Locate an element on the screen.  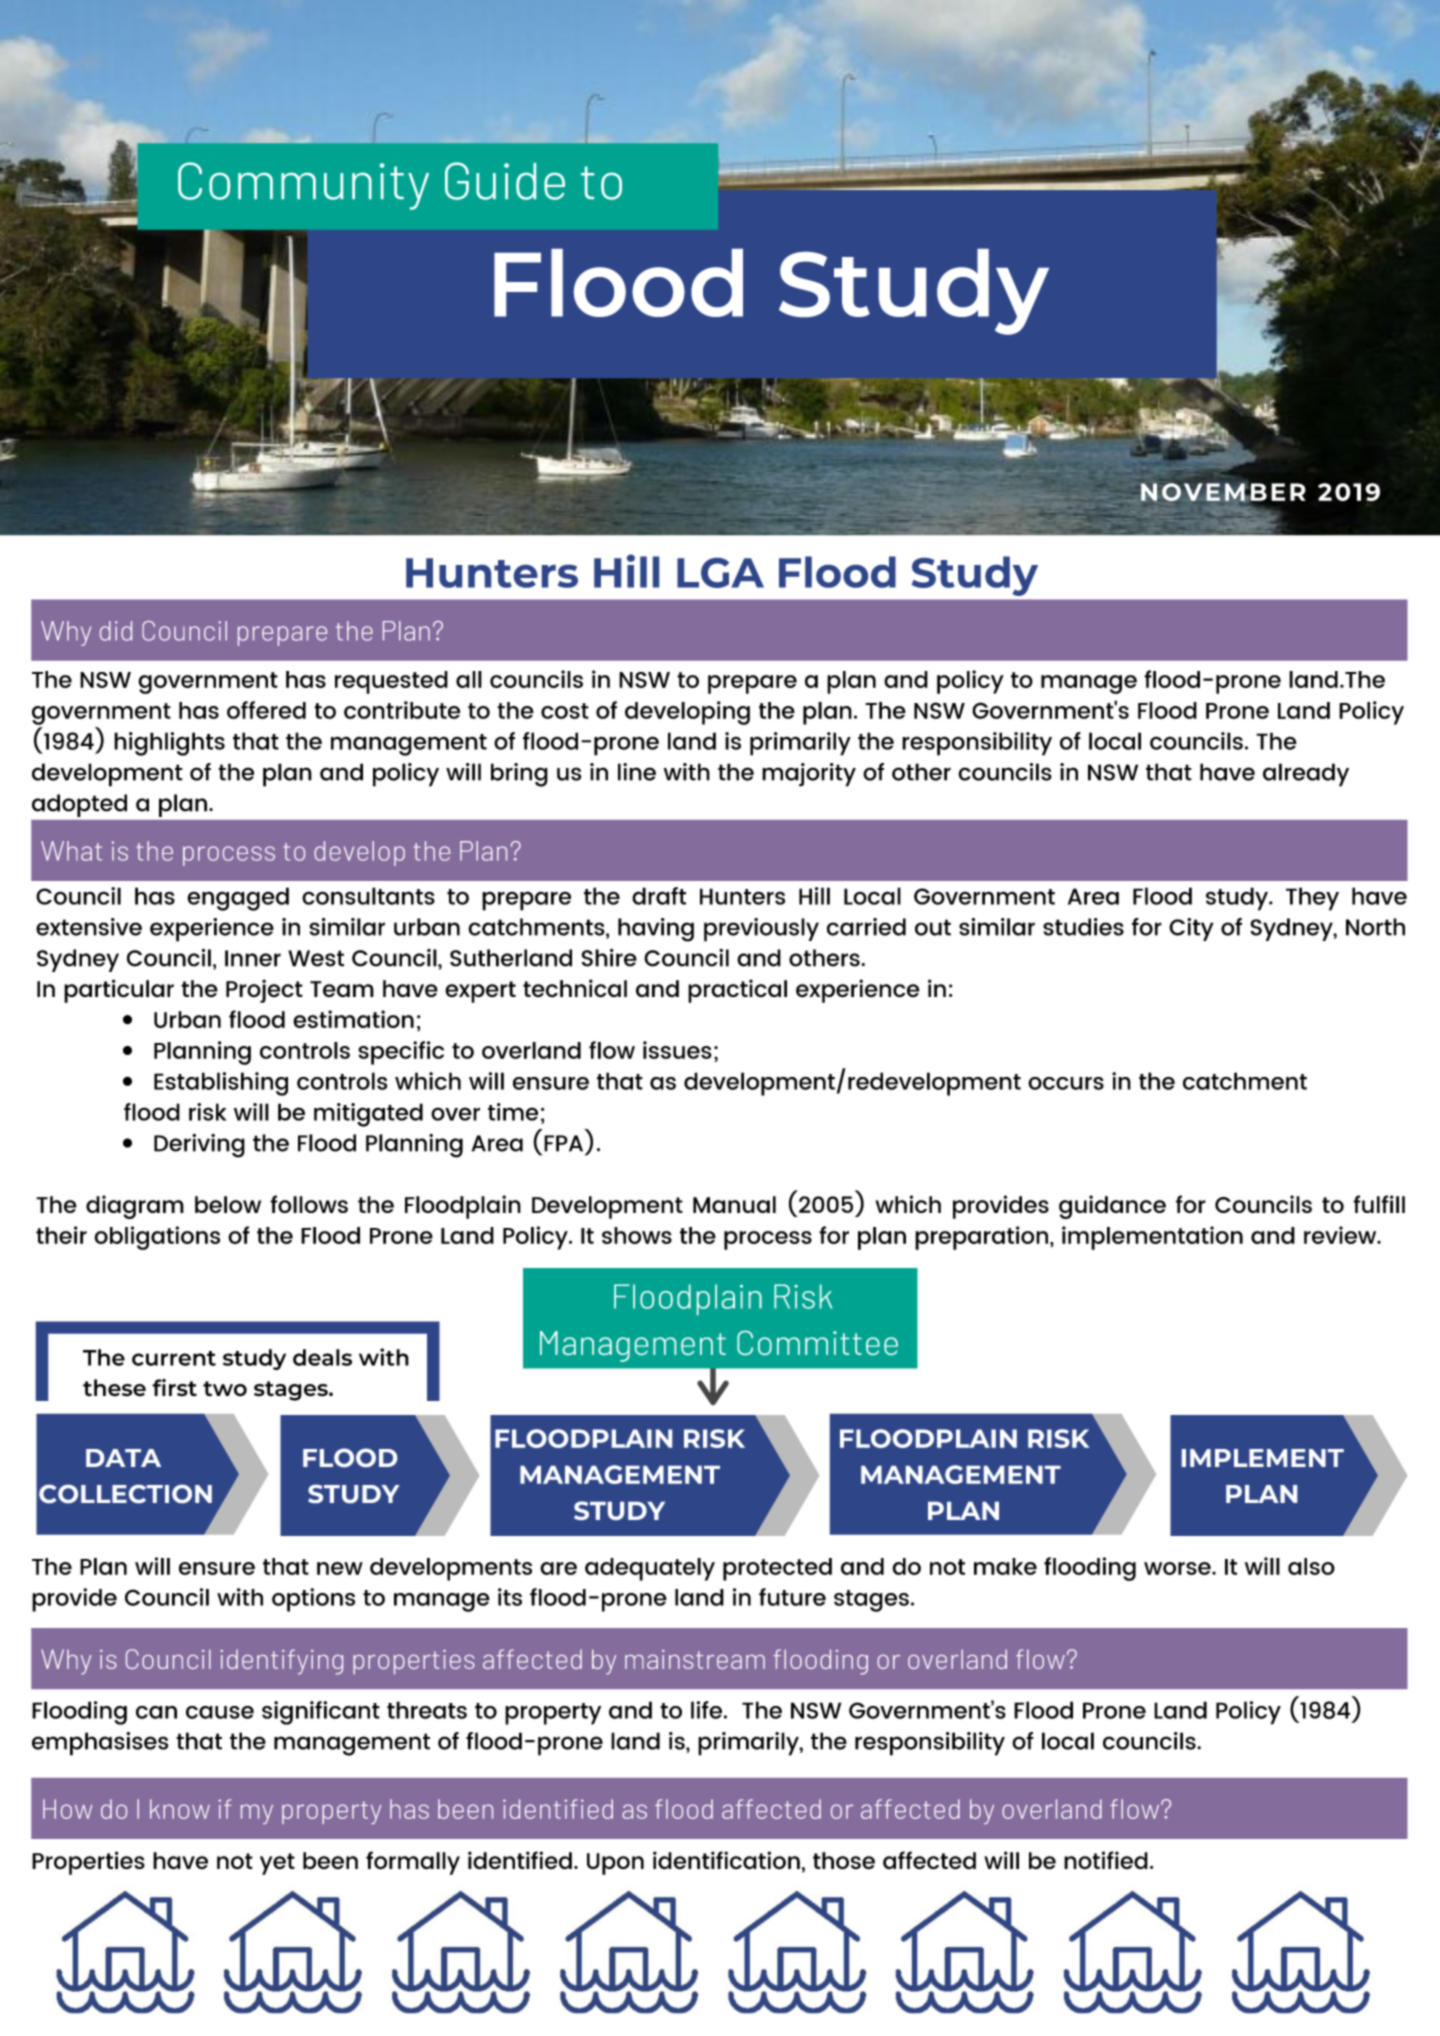
City is located at coordinates (1191, 929).
